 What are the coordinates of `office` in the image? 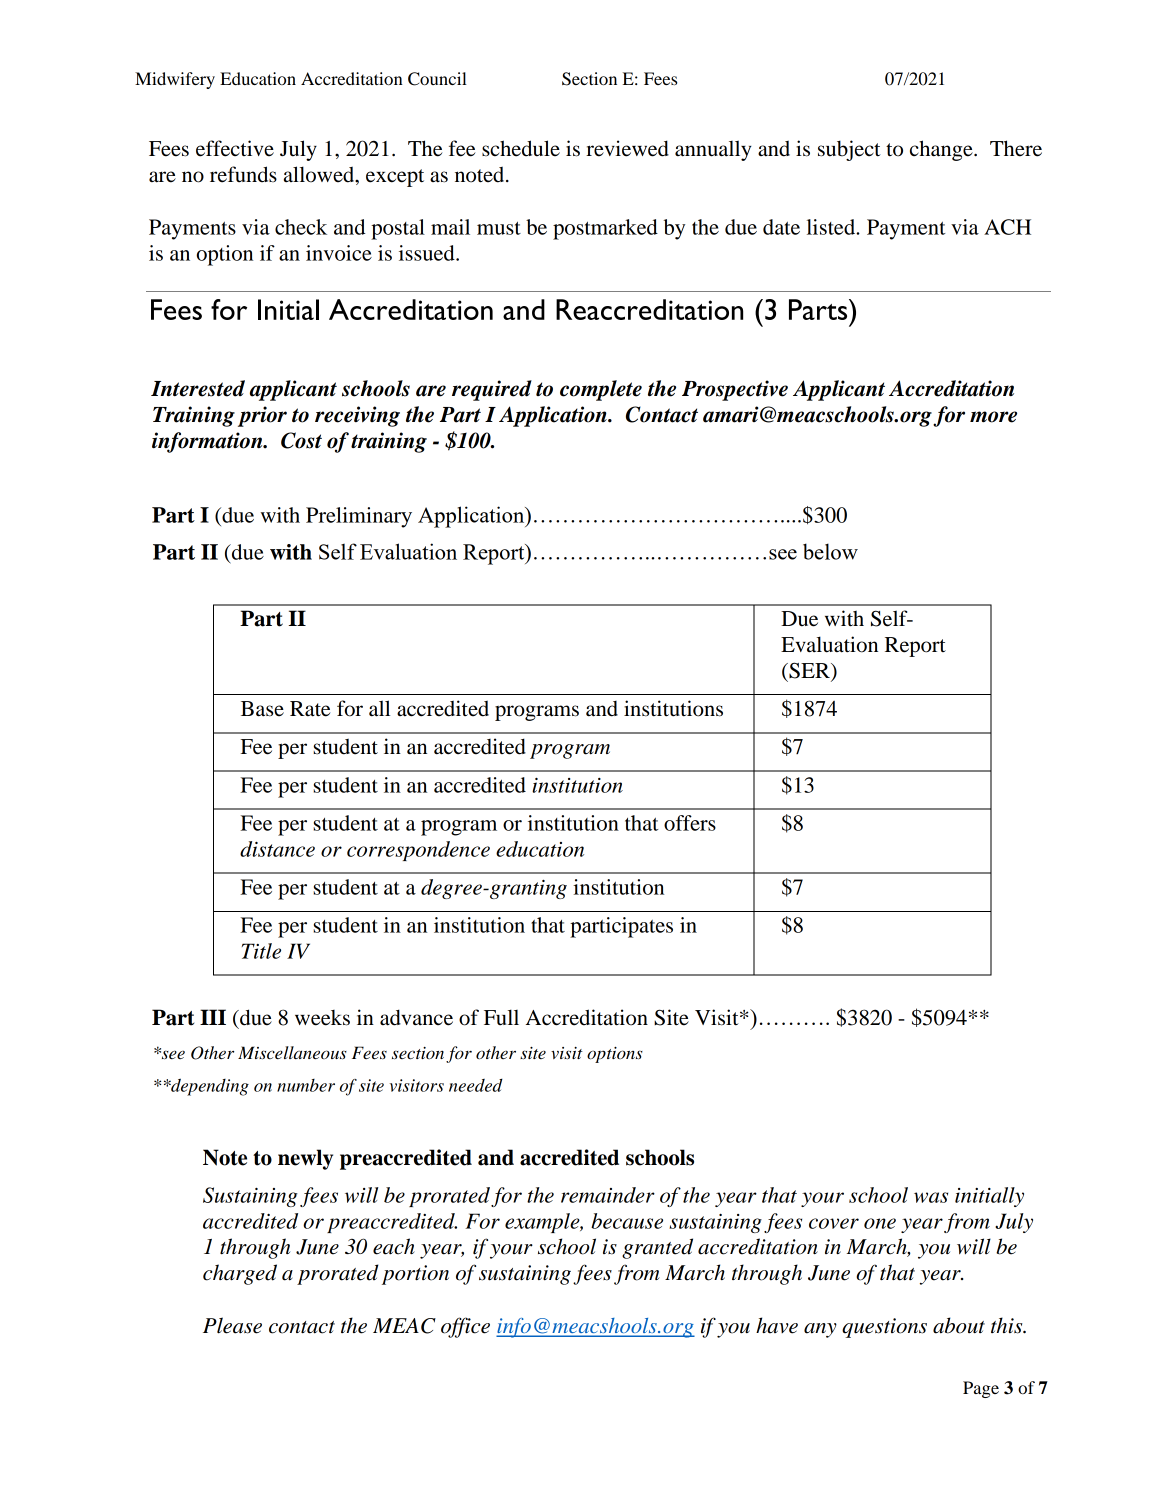 It's located at (465, 1327).
